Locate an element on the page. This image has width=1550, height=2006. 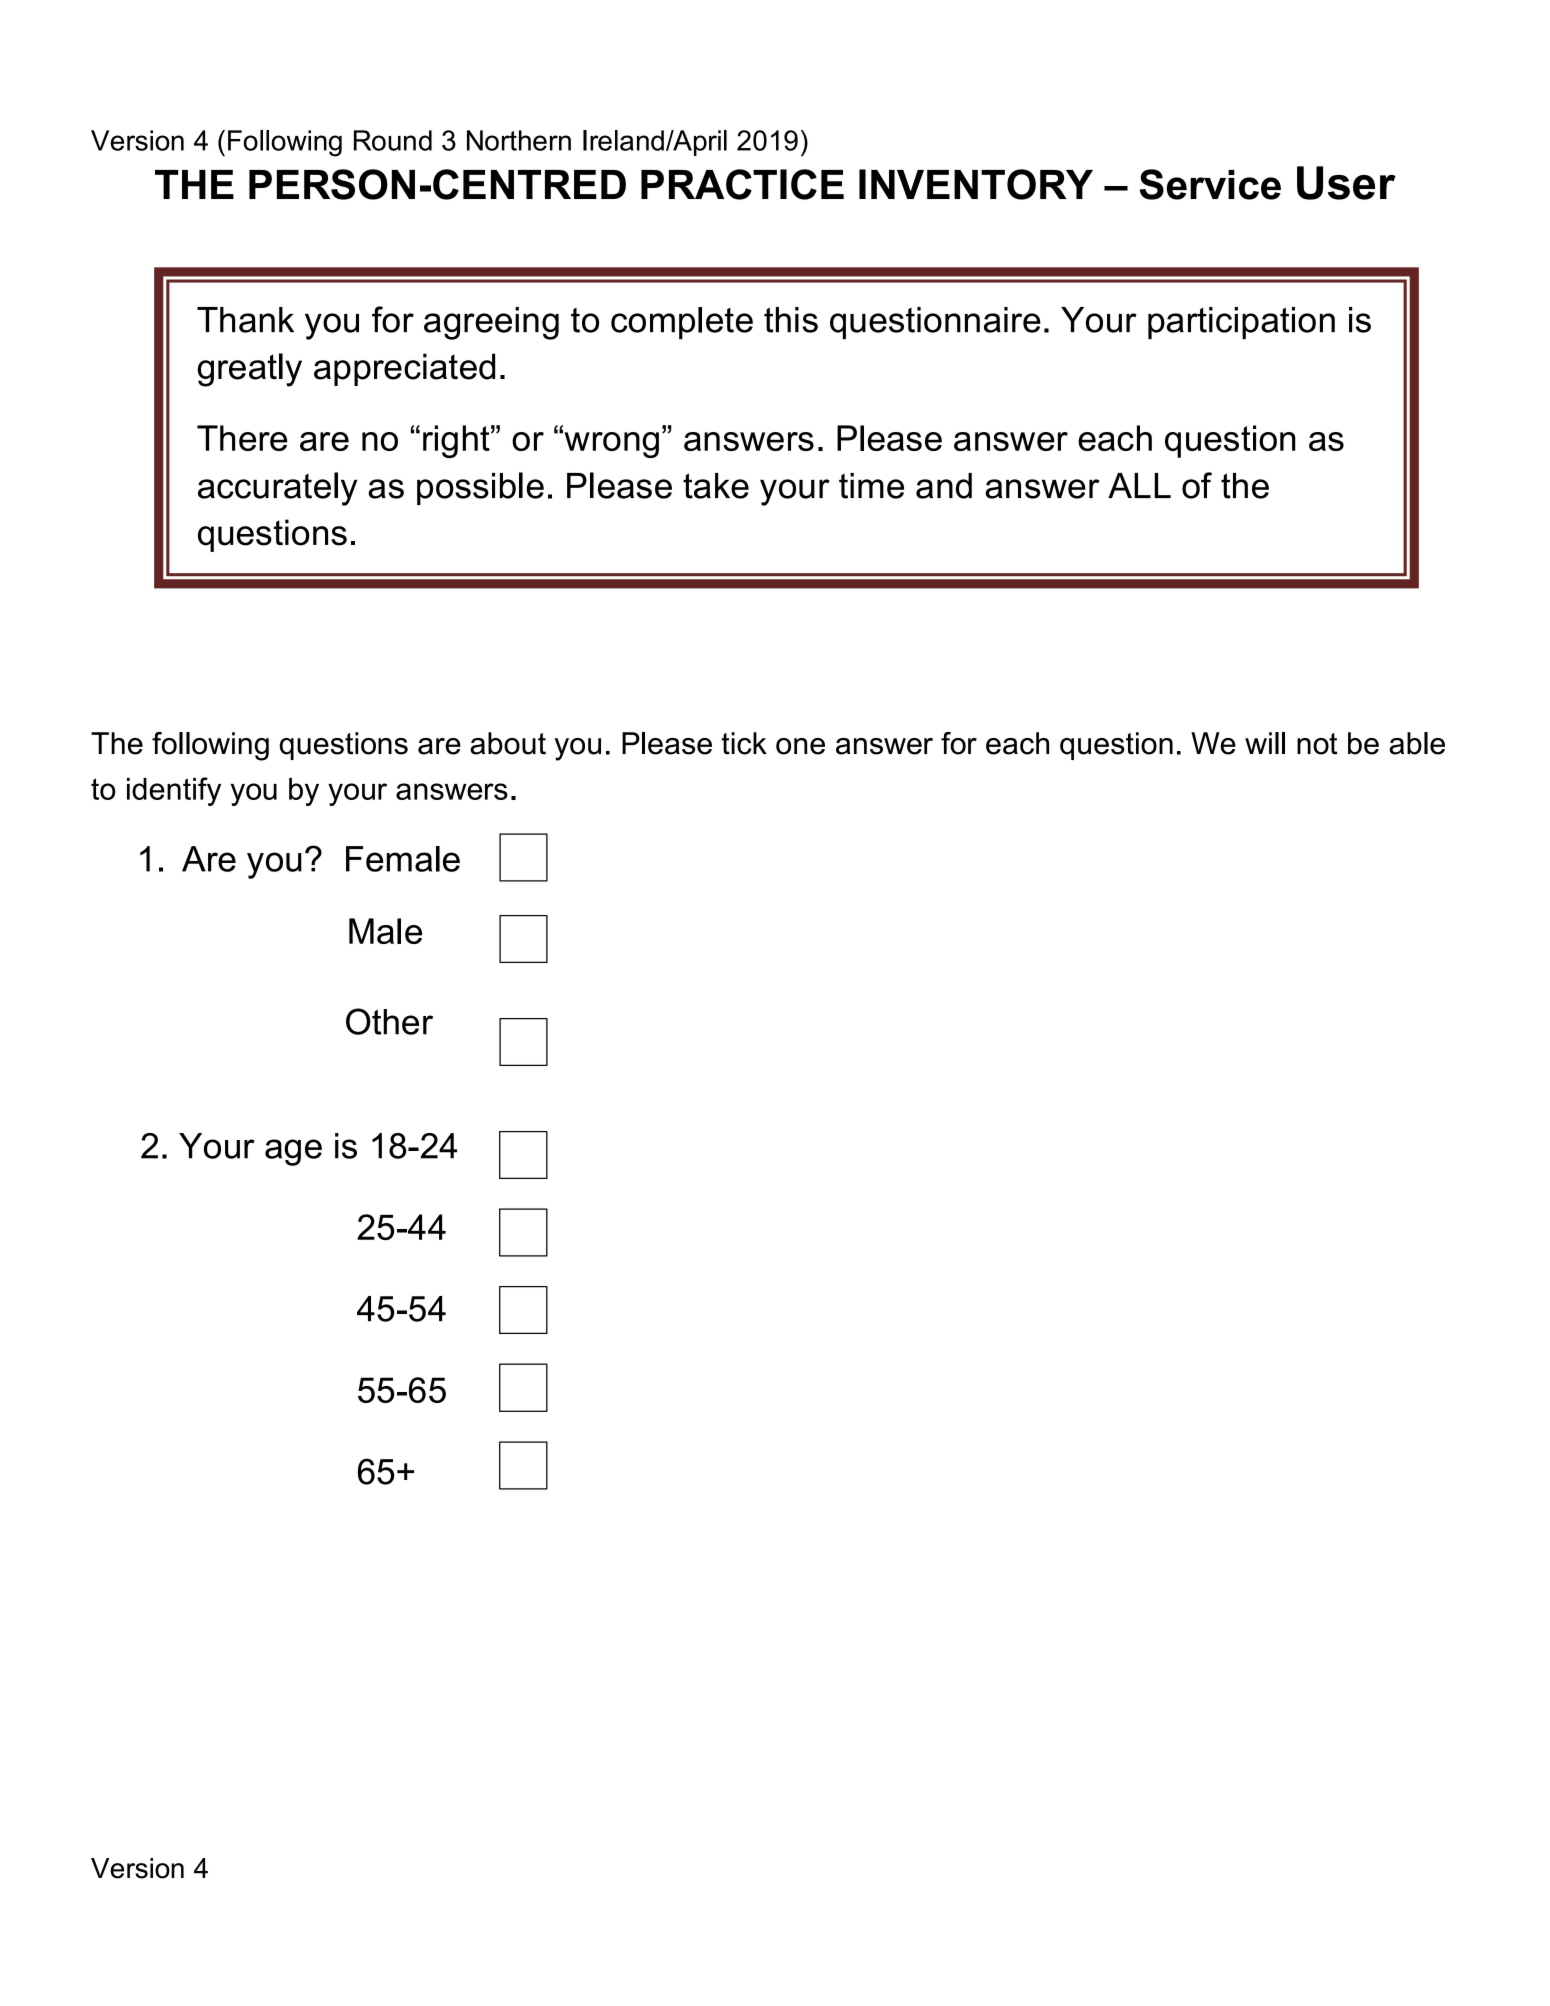
ALL is located at coordinates (1139, 485).
